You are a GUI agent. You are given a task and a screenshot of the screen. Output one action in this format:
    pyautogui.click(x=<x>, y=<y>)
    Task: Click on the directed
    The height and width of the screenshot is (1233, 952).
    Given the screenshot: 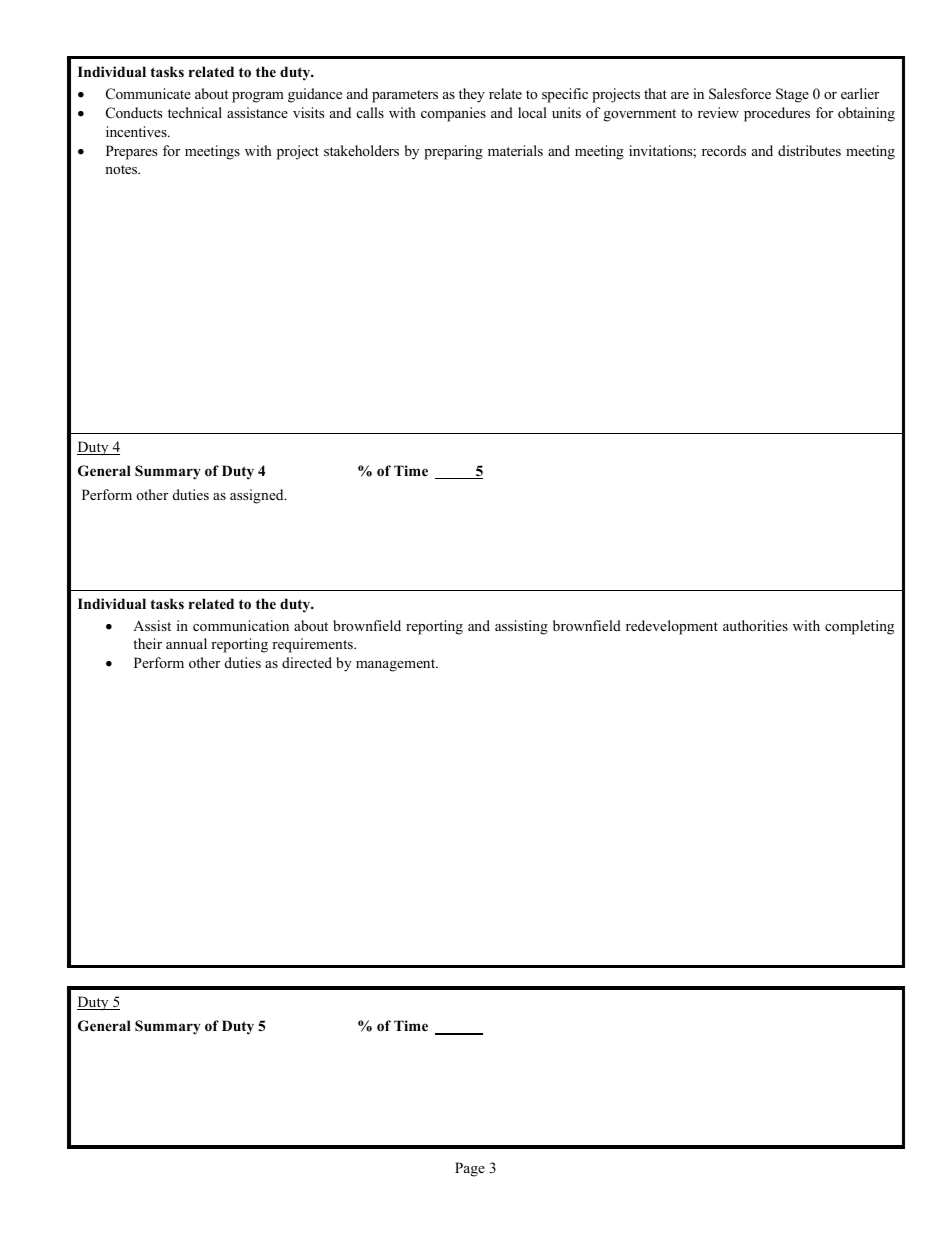 What is the action you would take?
    pyautogui.click(x=307, y=662)
